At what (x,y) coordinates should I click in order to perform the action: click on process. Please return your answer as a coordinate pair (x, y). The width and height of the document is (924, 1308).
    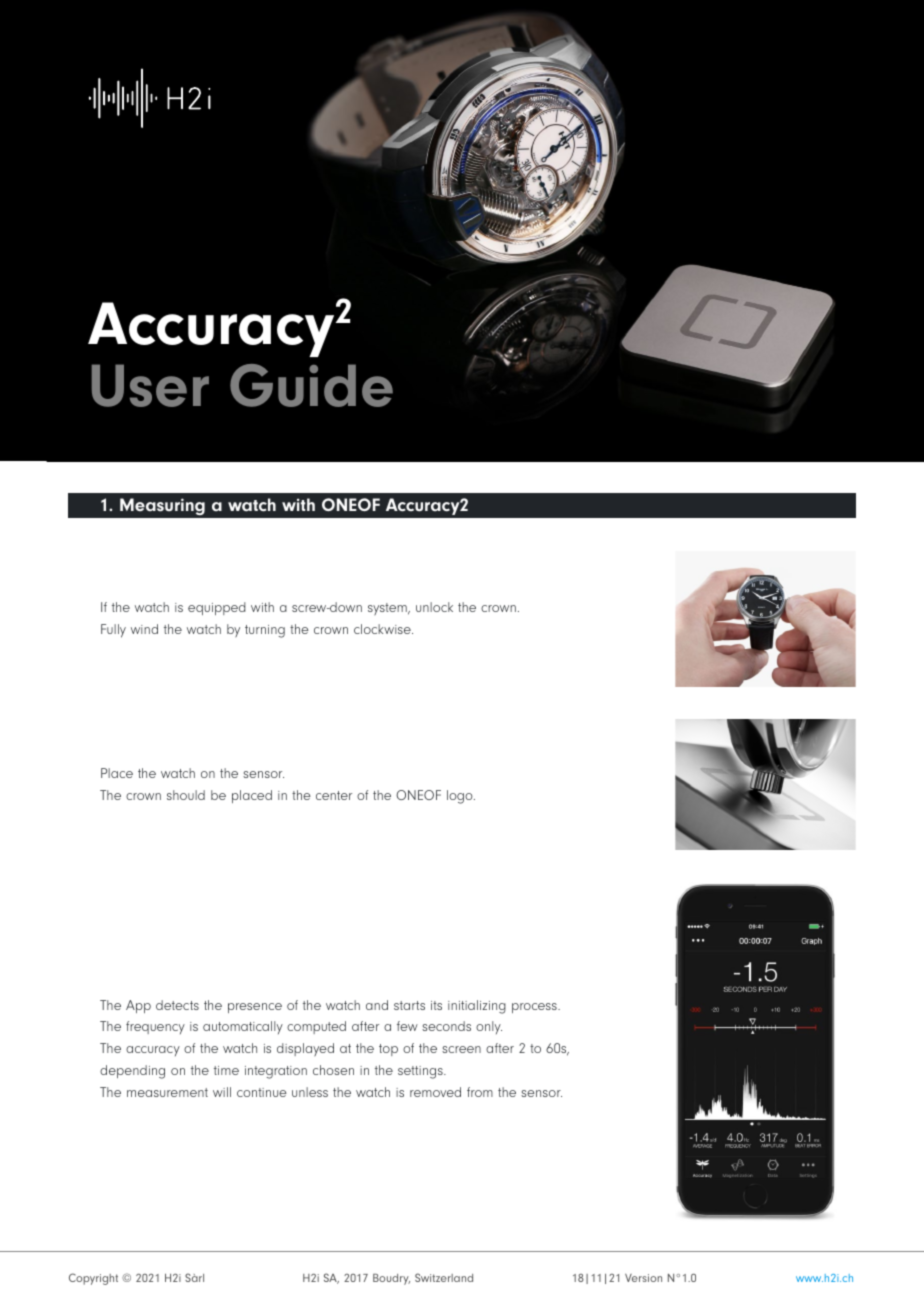
    Looking at the image, I should click on (535, 1008).
